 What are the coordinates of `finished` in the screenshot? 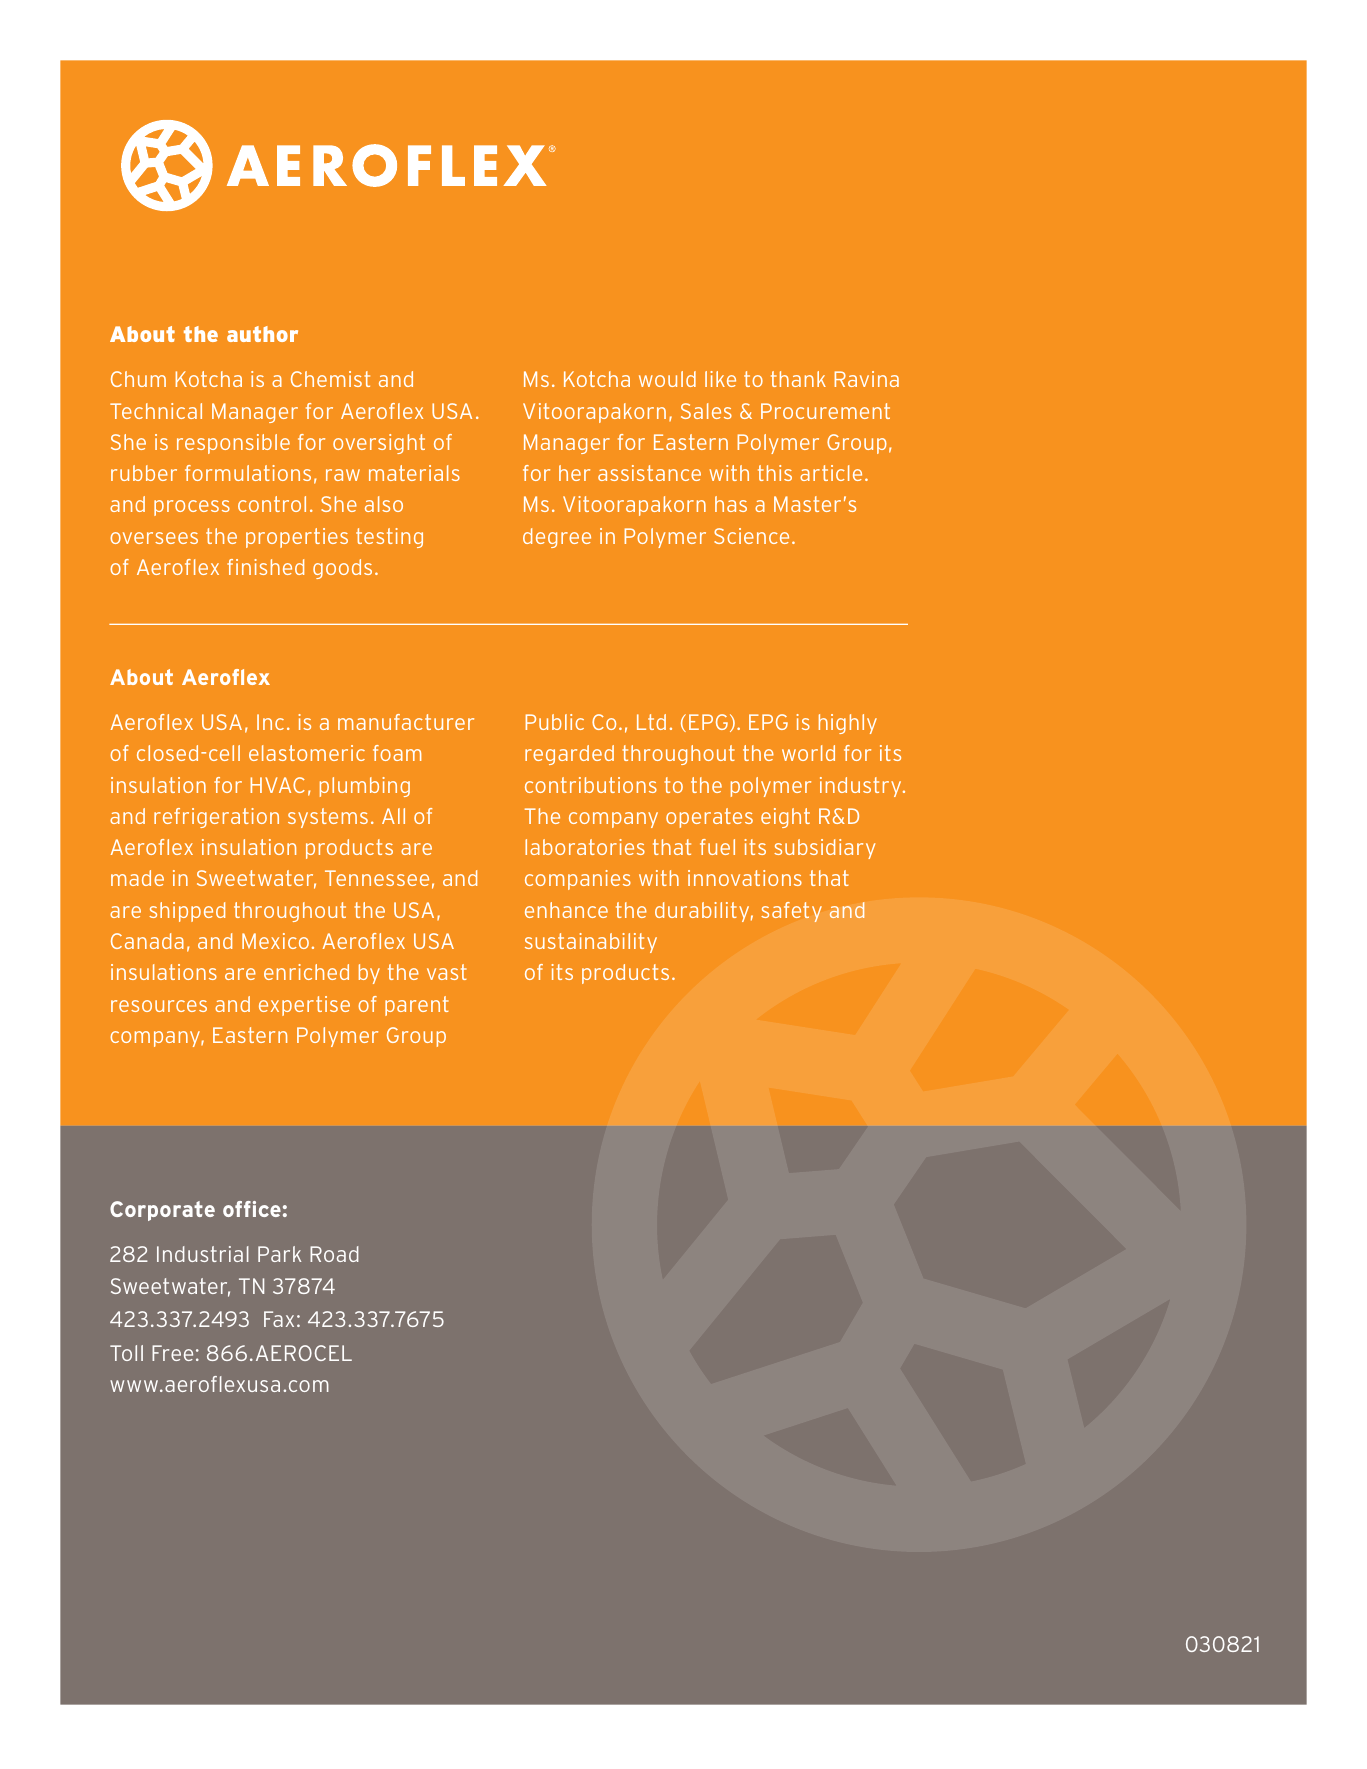 It's located at (265, 567).
